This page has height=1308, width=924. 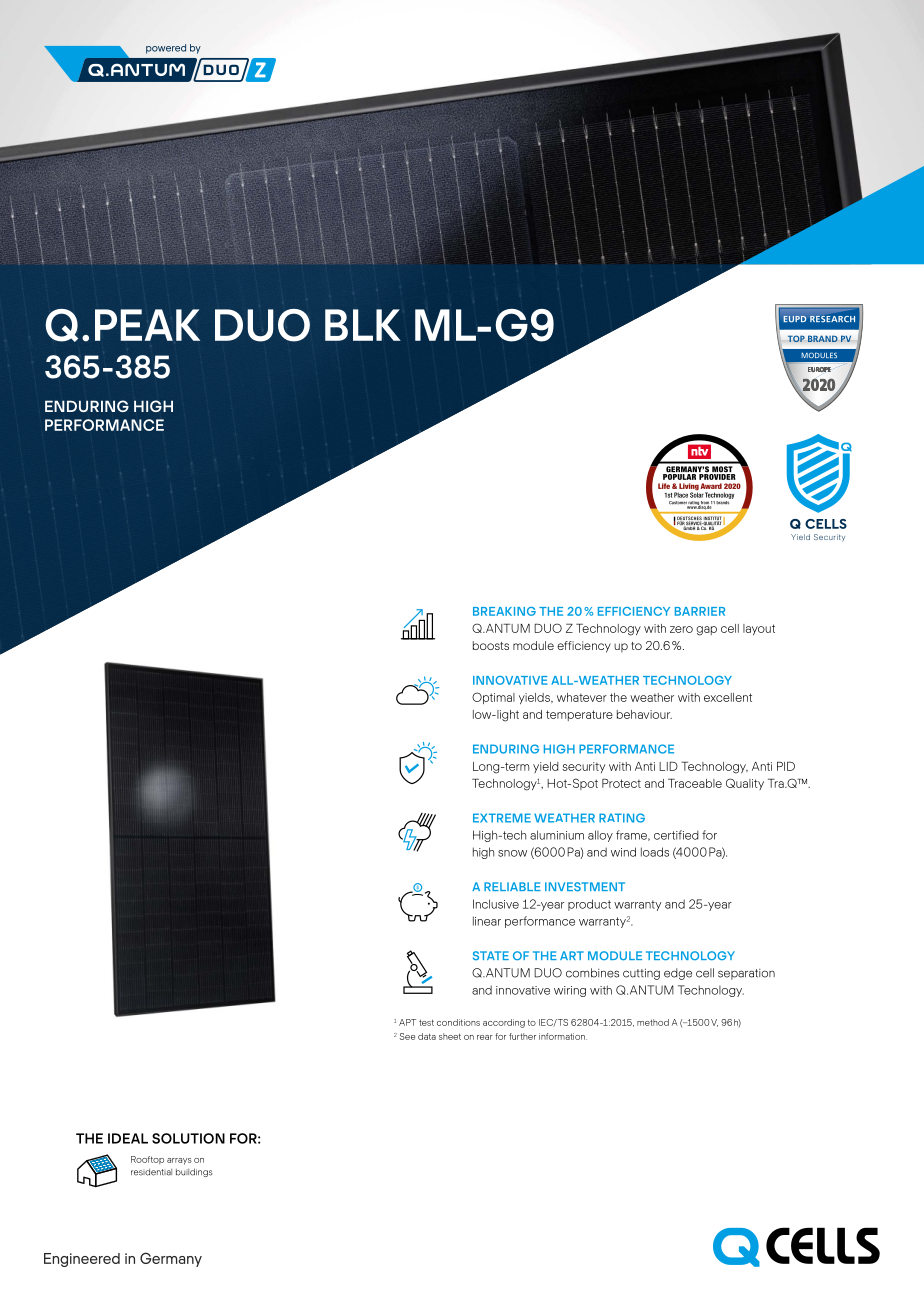 What do you see at coordinates (668, 766) in the page?
I see `LID` at bounding box center [668, 766].
